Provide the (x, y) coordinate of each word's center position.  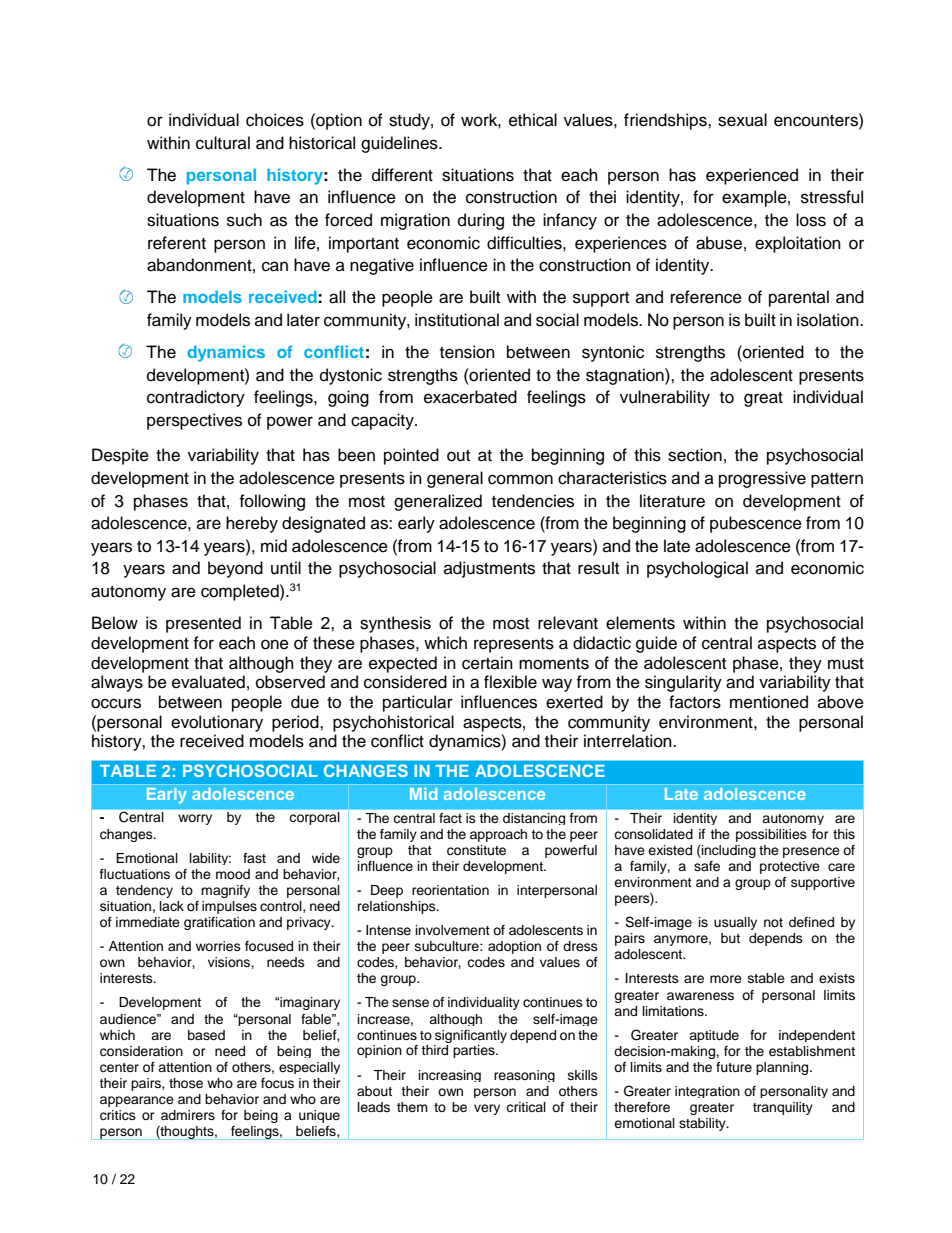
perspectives (194, 421)
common (520, 479)
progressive (762, 479)
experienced (752, 176)
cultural (223, 143)
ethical (533, 120)
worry (195, 819)
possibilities (771, 835)
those (186, 1083)
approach (498, 835)
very (487, 1109)
